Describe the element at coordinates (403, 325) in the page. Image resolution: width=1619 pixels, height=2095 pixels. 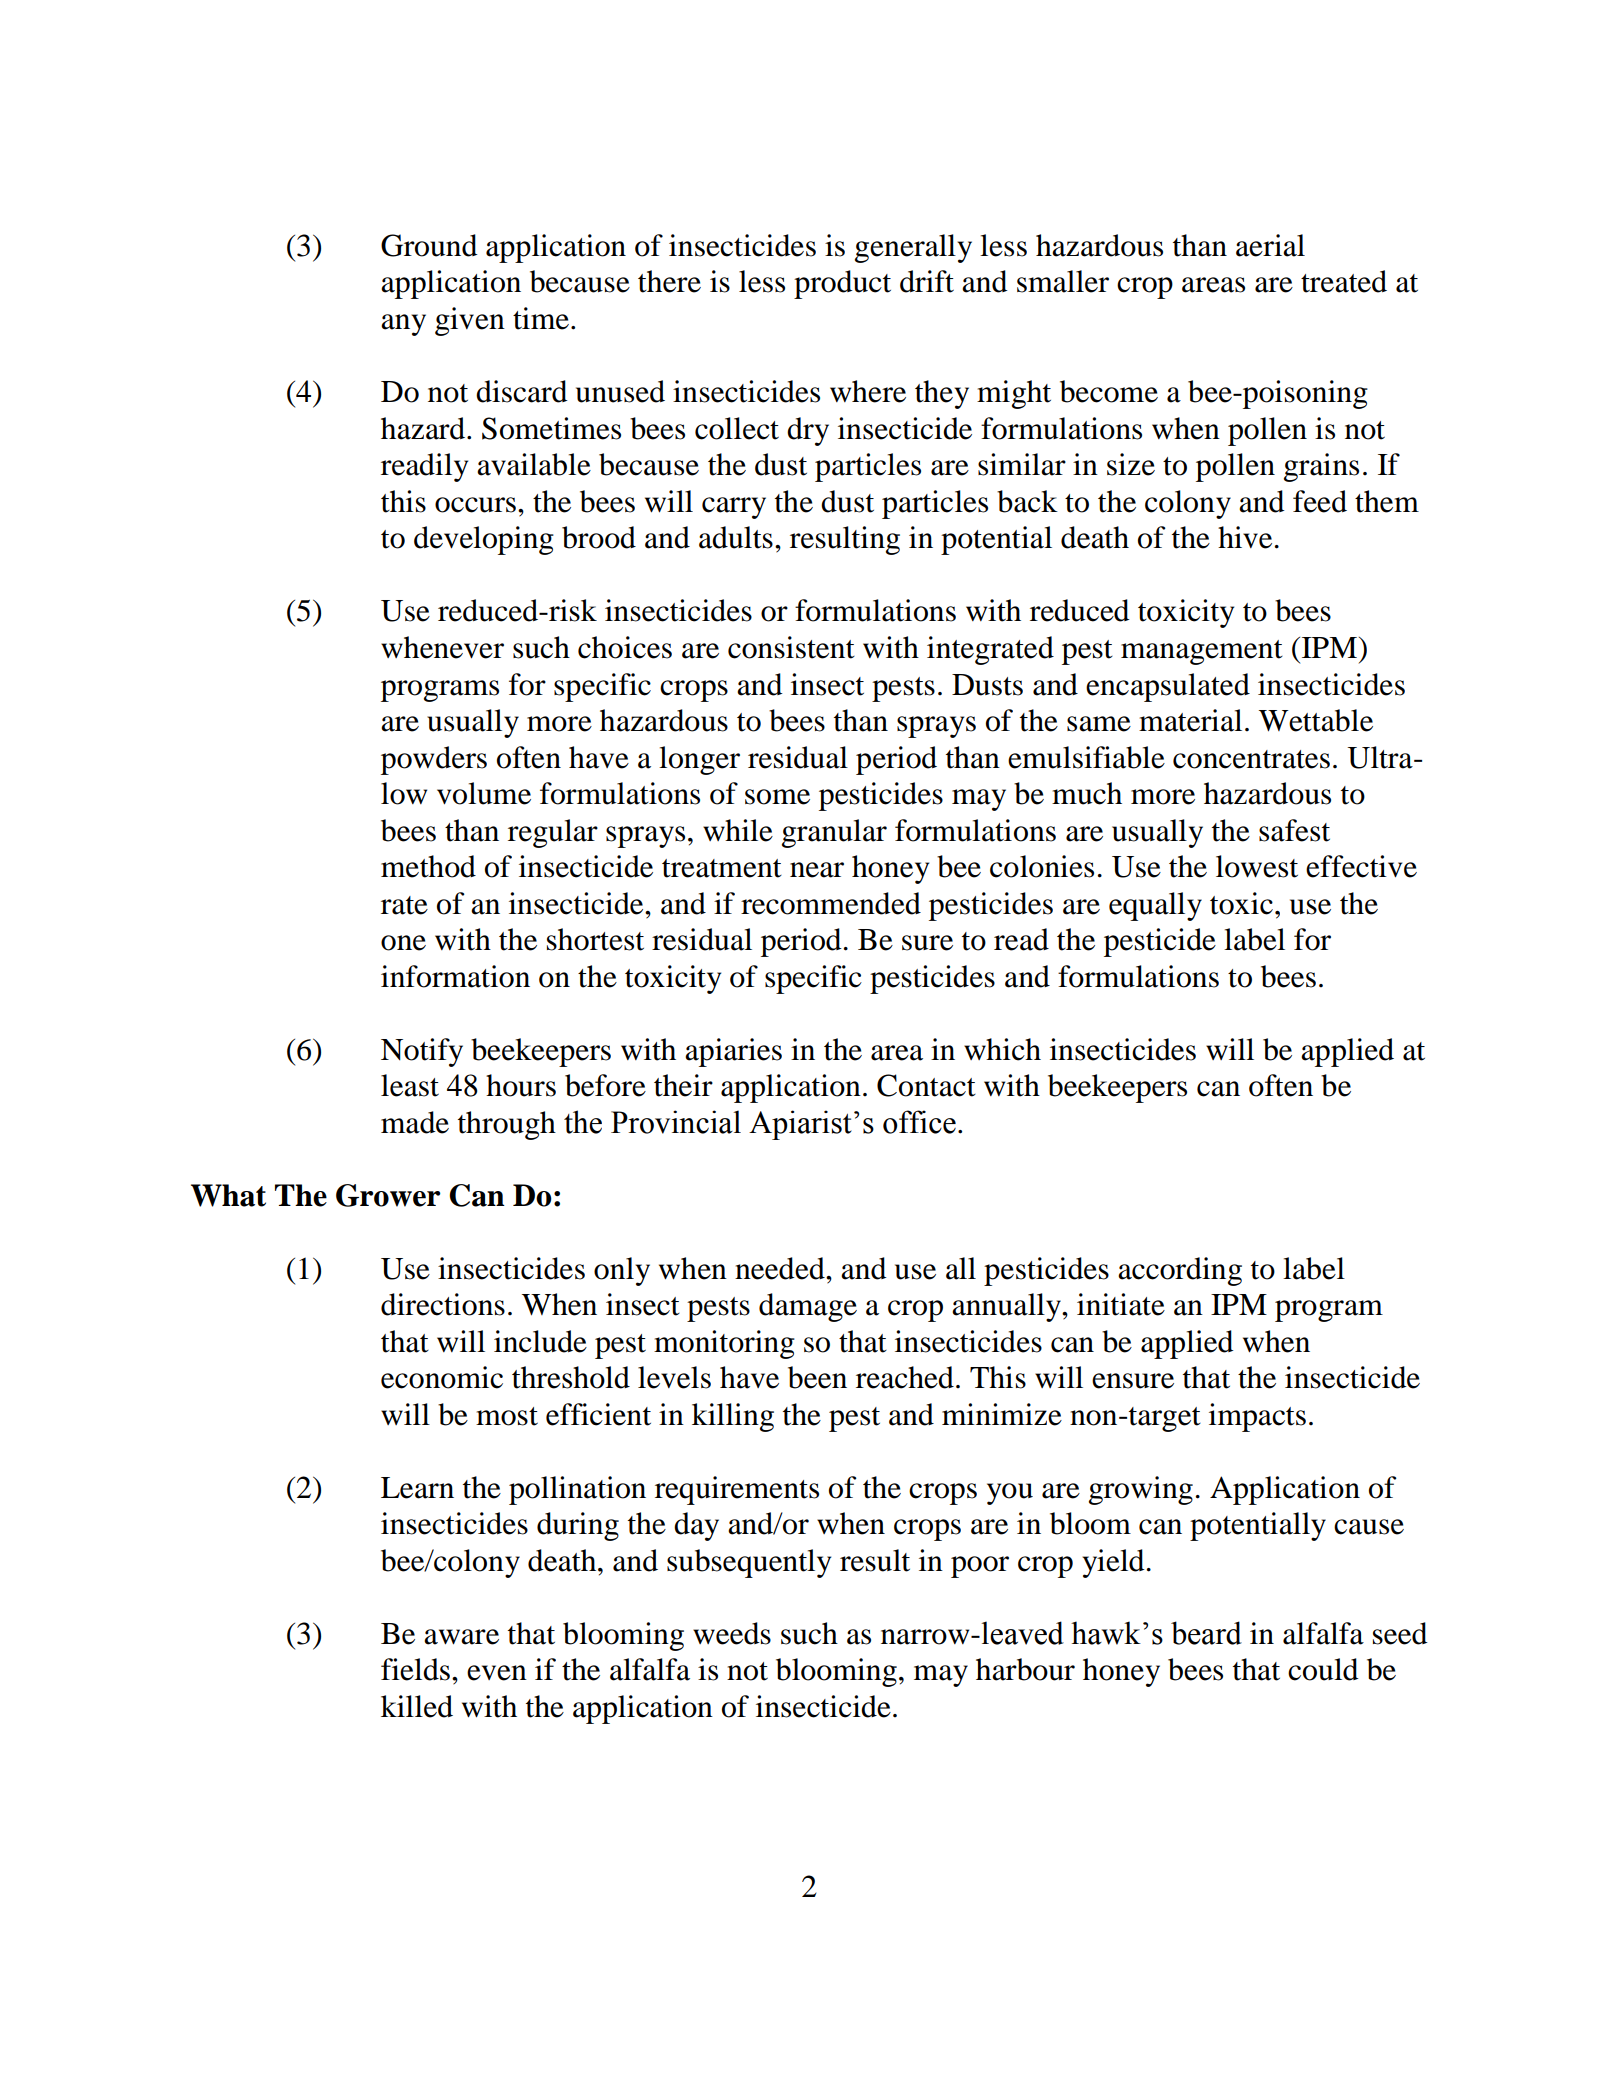
I see `any` at that location.
